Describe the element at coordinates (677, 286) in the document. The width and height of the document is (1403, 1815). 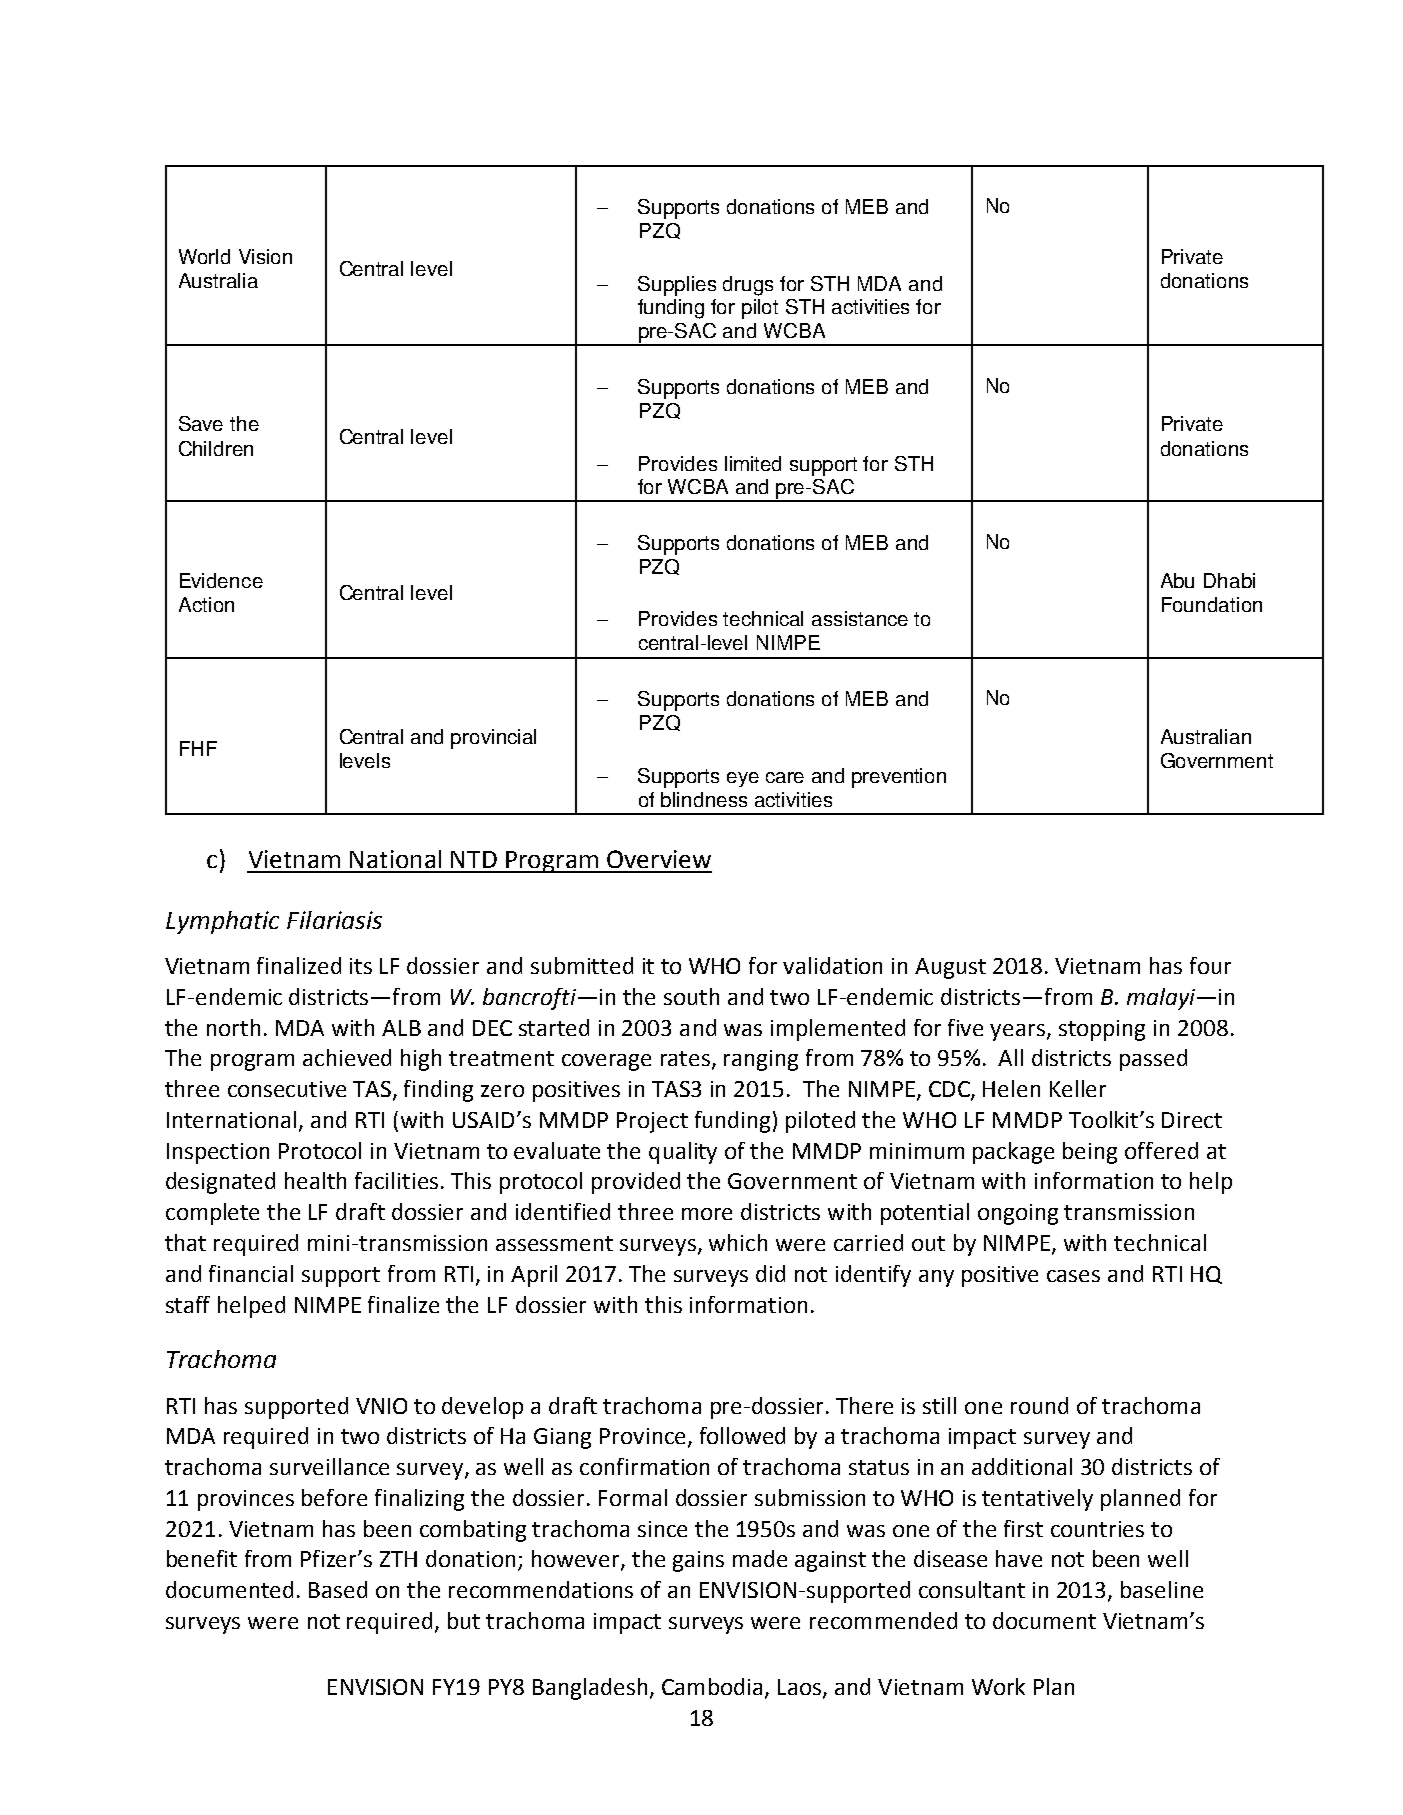
I see `Supplies` at that location.
